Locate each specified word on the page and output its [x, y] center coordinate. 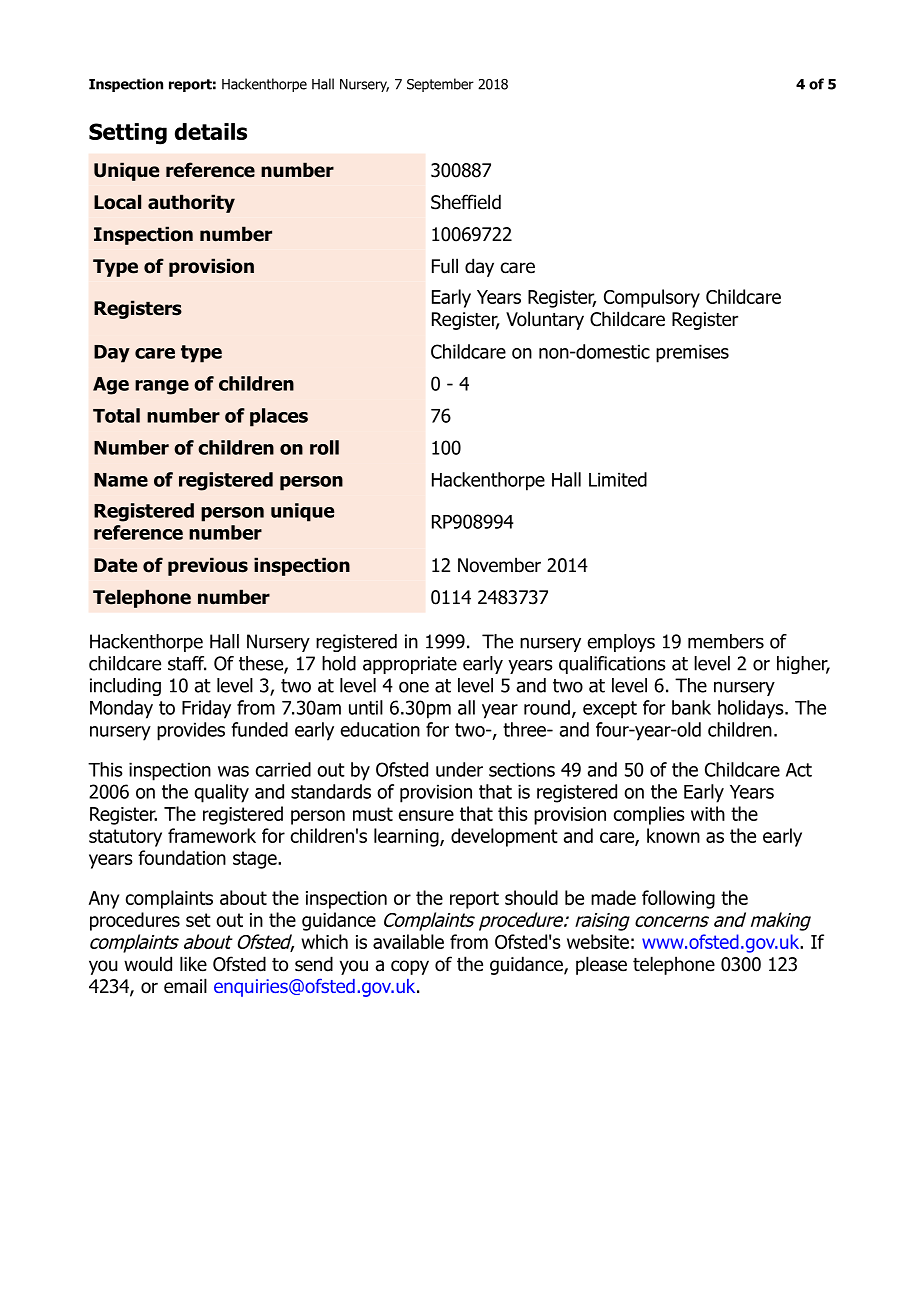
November [499, 565]
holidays [752, 709]
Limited [618, 479]
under [459, 769]
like [193, 964]
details [211, 131]
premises [692, 353]
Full [445, 266]
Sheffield [466, 202]
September [440, 85]
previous [208, 566]
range [162, 387]
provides [191, 731]
